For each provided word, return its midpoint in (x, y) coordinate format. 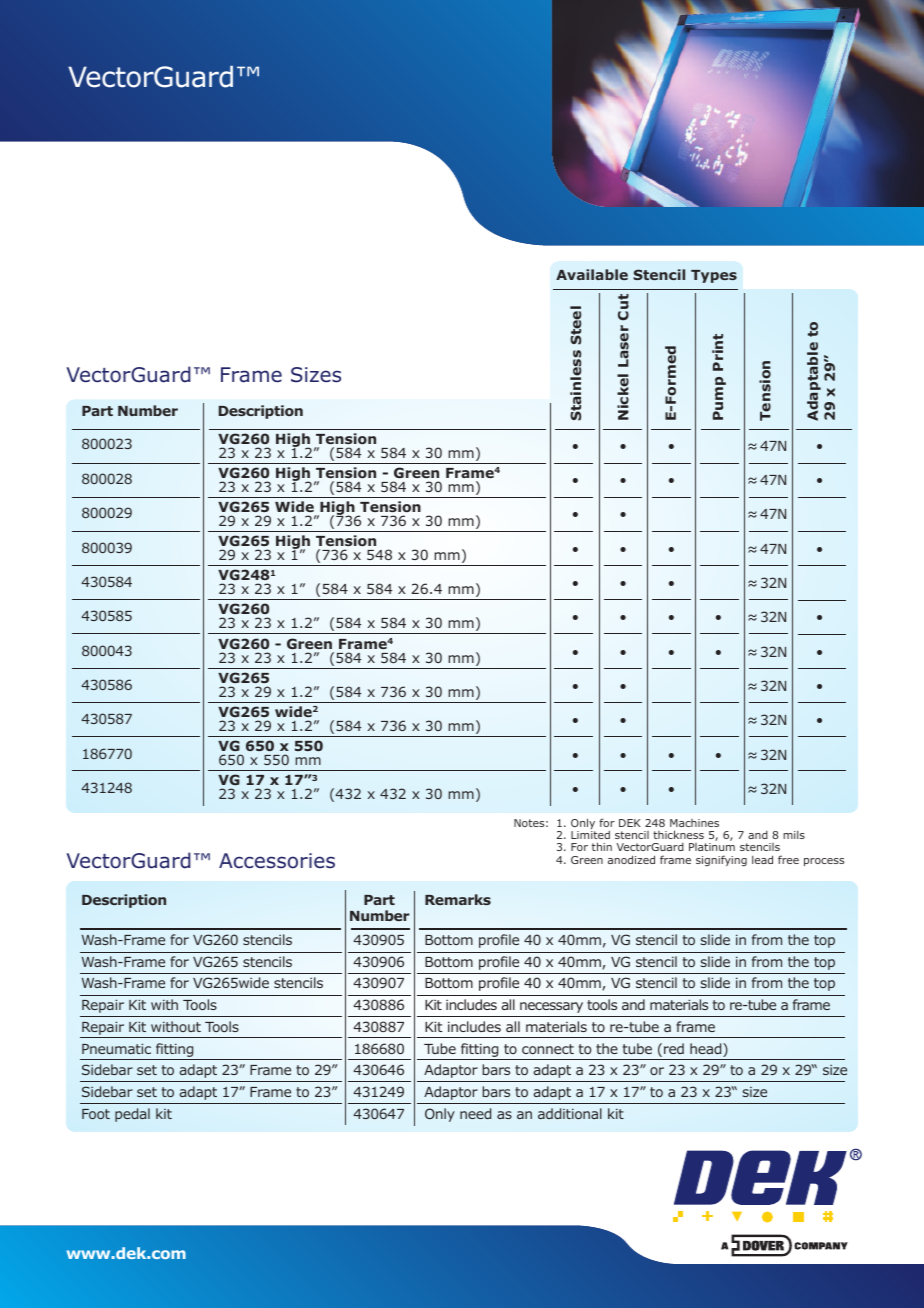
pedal (132, 1115)
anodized (631, 859)
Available (592, 274)
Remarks (458, 899)
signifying (721, 860)
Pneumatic (116, 1049)
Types (714, 276)
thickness (678, 834)
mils (794, 835)
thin (602, 846)
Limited (590, 835)
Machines (694, 823)
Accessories (277, 861)
